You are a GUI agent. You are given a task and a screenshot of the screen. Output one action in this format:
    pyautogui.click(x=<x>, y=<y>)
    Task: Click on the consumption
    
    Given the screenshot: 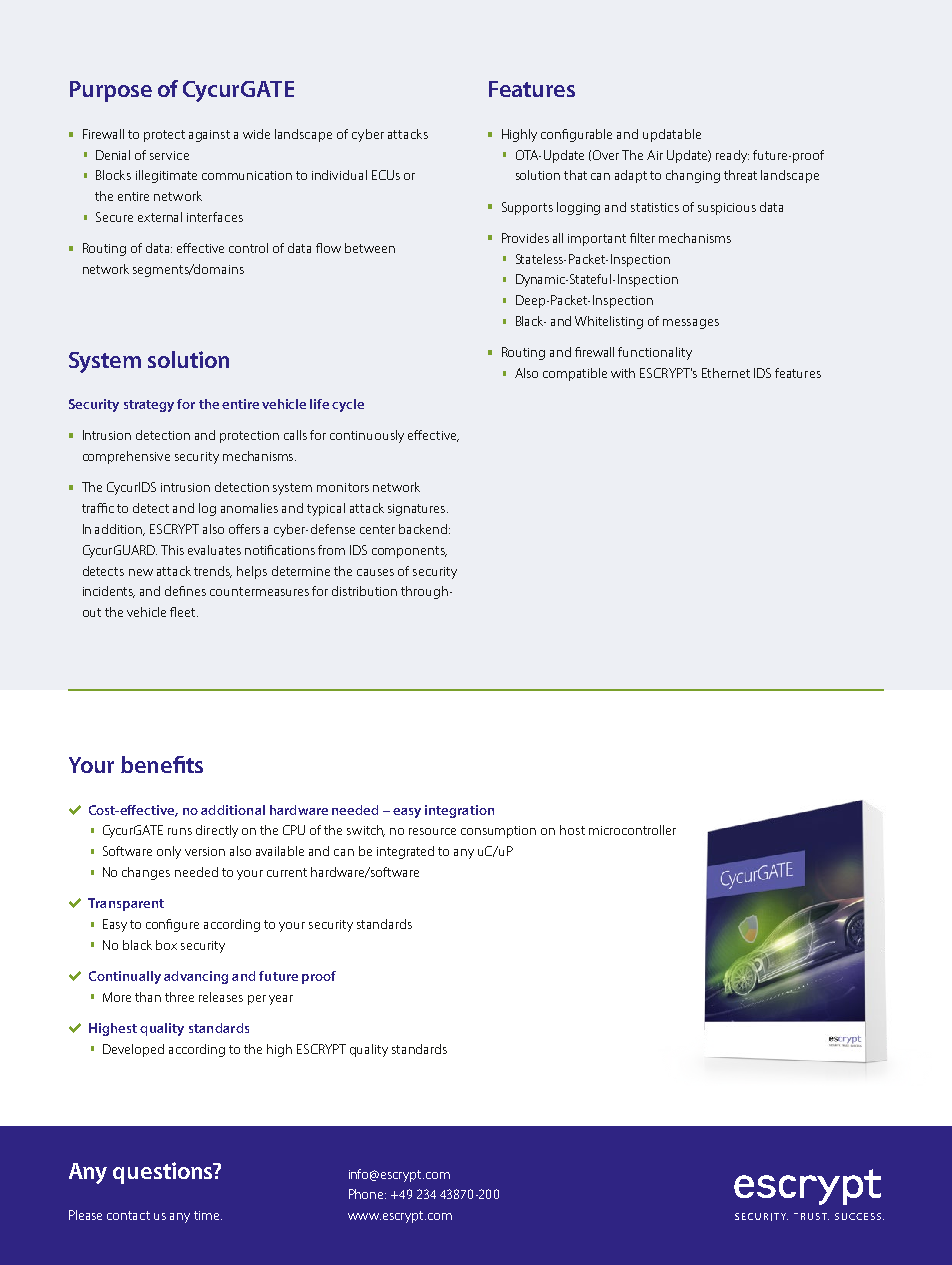 What is the action you would take?
    pyautogui.click(x=498, y=832)
